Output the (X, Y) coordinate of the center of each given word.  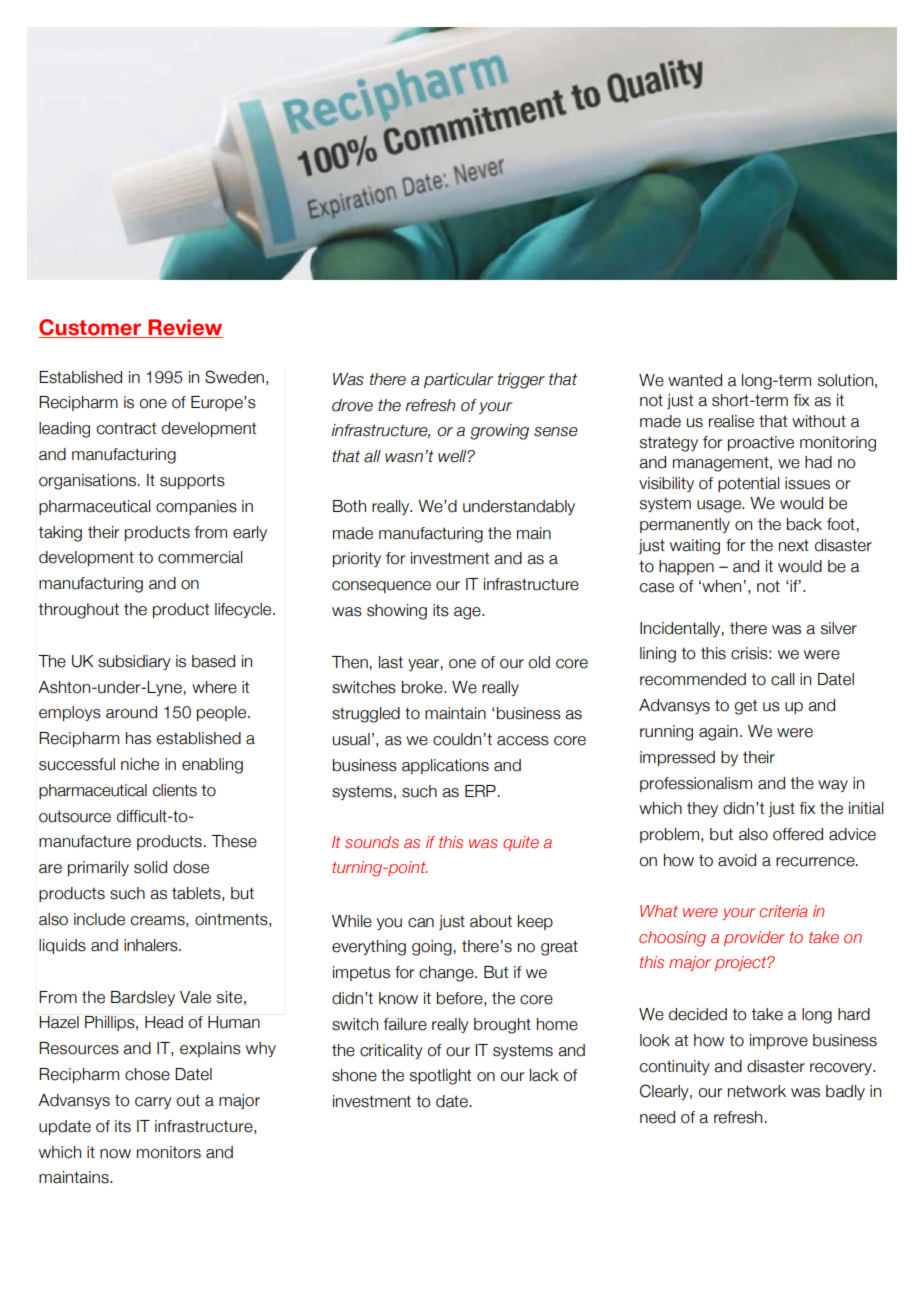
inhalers (152, 945)
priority (357, 559)
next (794, 545)
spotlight (440, 1077)
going (432, 948)
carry (153, 1103)
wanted (695, 380)
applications (445, 766)
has (138, 738)
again (718, 733)
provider (754, 938)
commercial (200, 557)
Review (185, 327)
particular (458, 380)
